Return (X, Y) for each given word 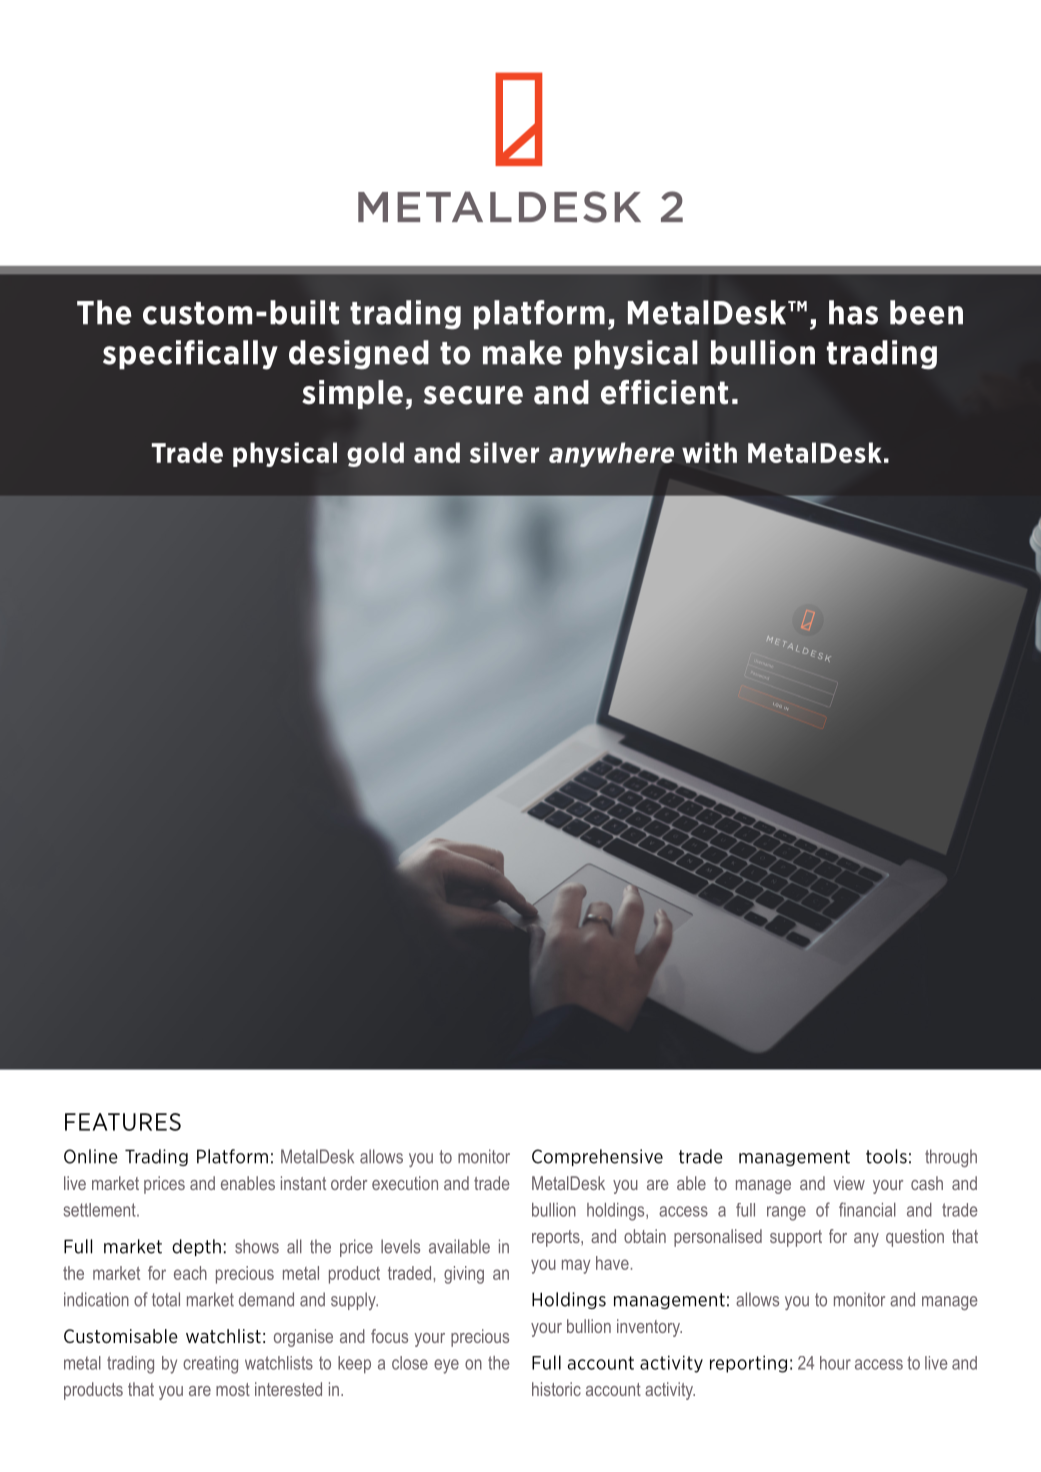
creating (210, 1365)
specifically (190, 355)
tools (886, 1156)
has (853, 312)
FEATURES (123, 1122)
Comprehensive (597, 1157)
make (522, 352)
